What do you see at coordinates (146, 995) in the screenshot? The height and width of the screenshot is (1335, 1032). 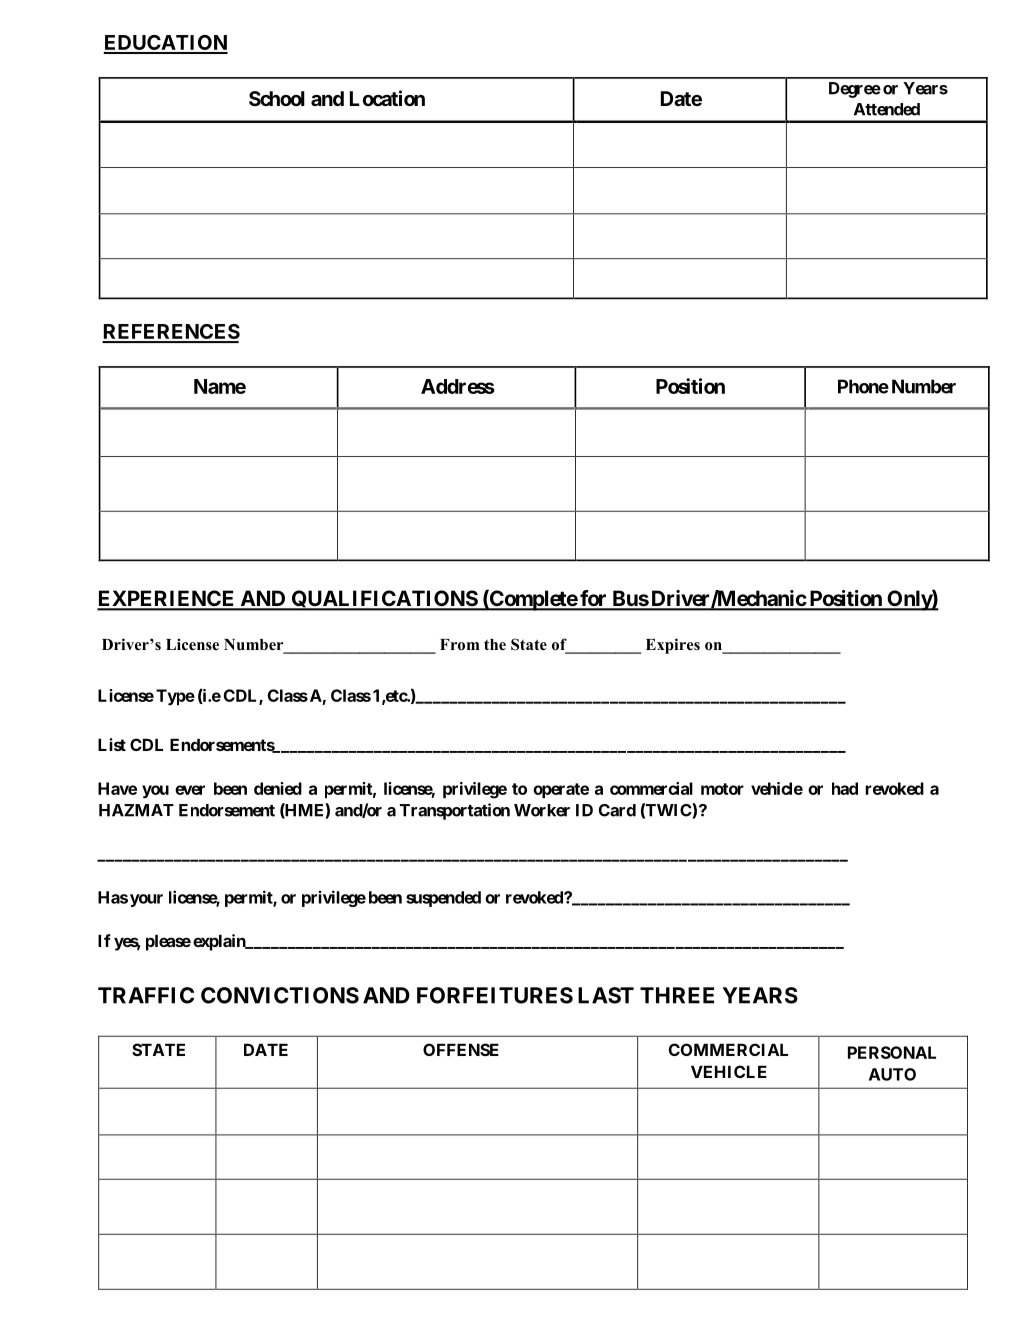 I see `TRAFFIC` at bounding box center [146, 995].
